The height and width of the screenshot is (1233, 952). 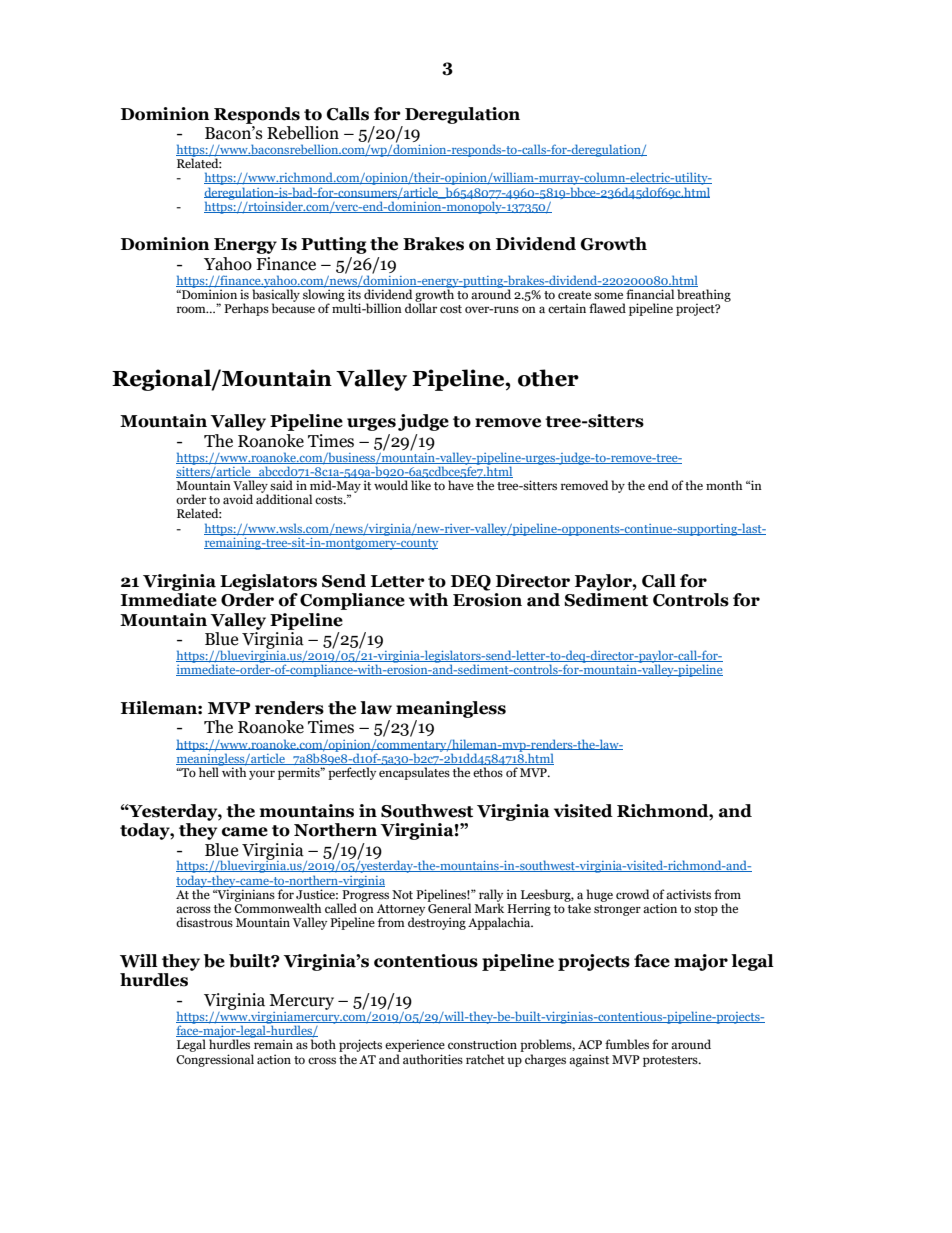 I want to click on protesters, so click(x=671, y=1061).
